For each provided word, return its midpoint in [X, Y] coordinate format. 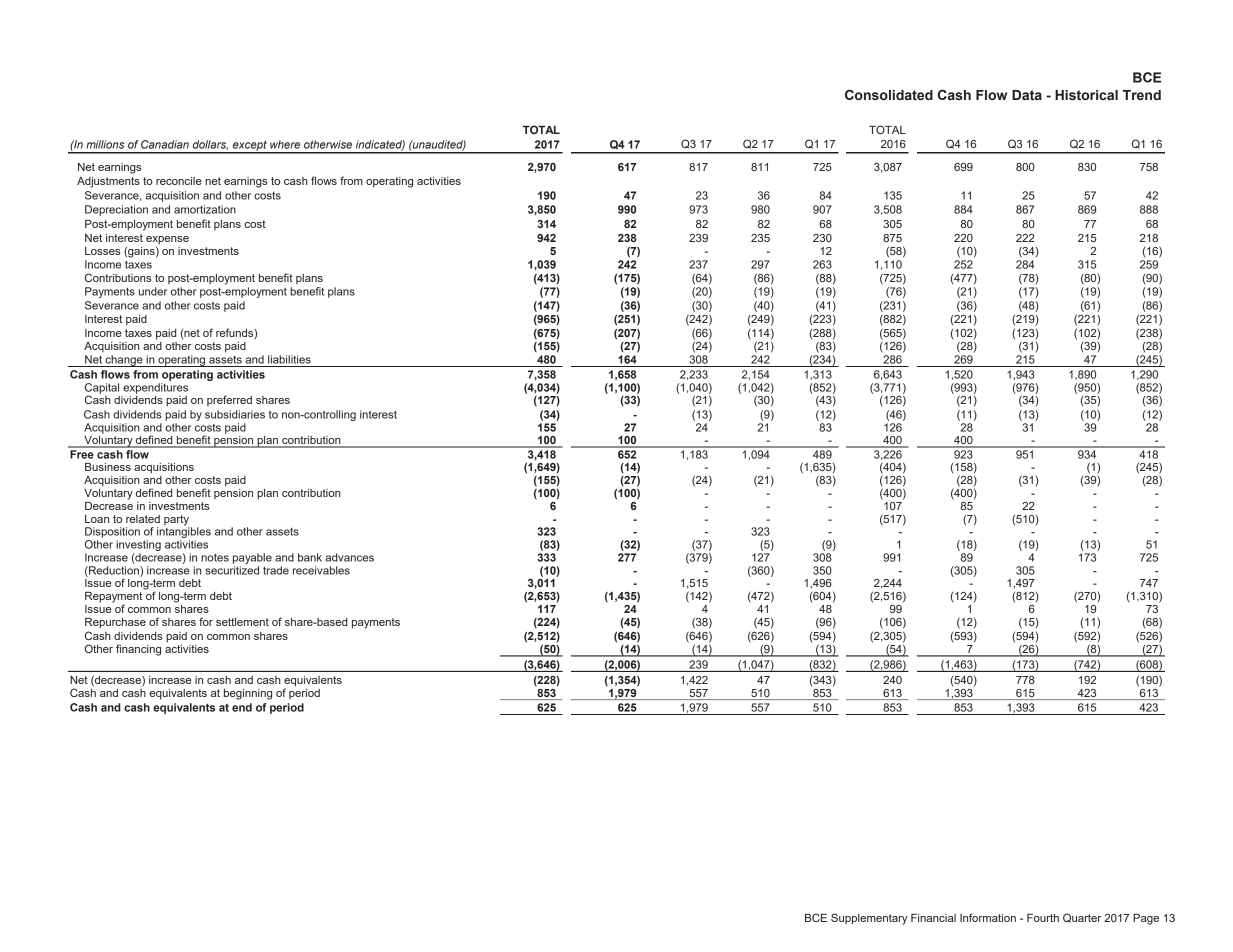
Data [1027, 95]
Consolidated [889, 95]
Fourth [1043, 918]
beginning [248, 694]
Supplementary [869, 919]
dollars [210, 145]
